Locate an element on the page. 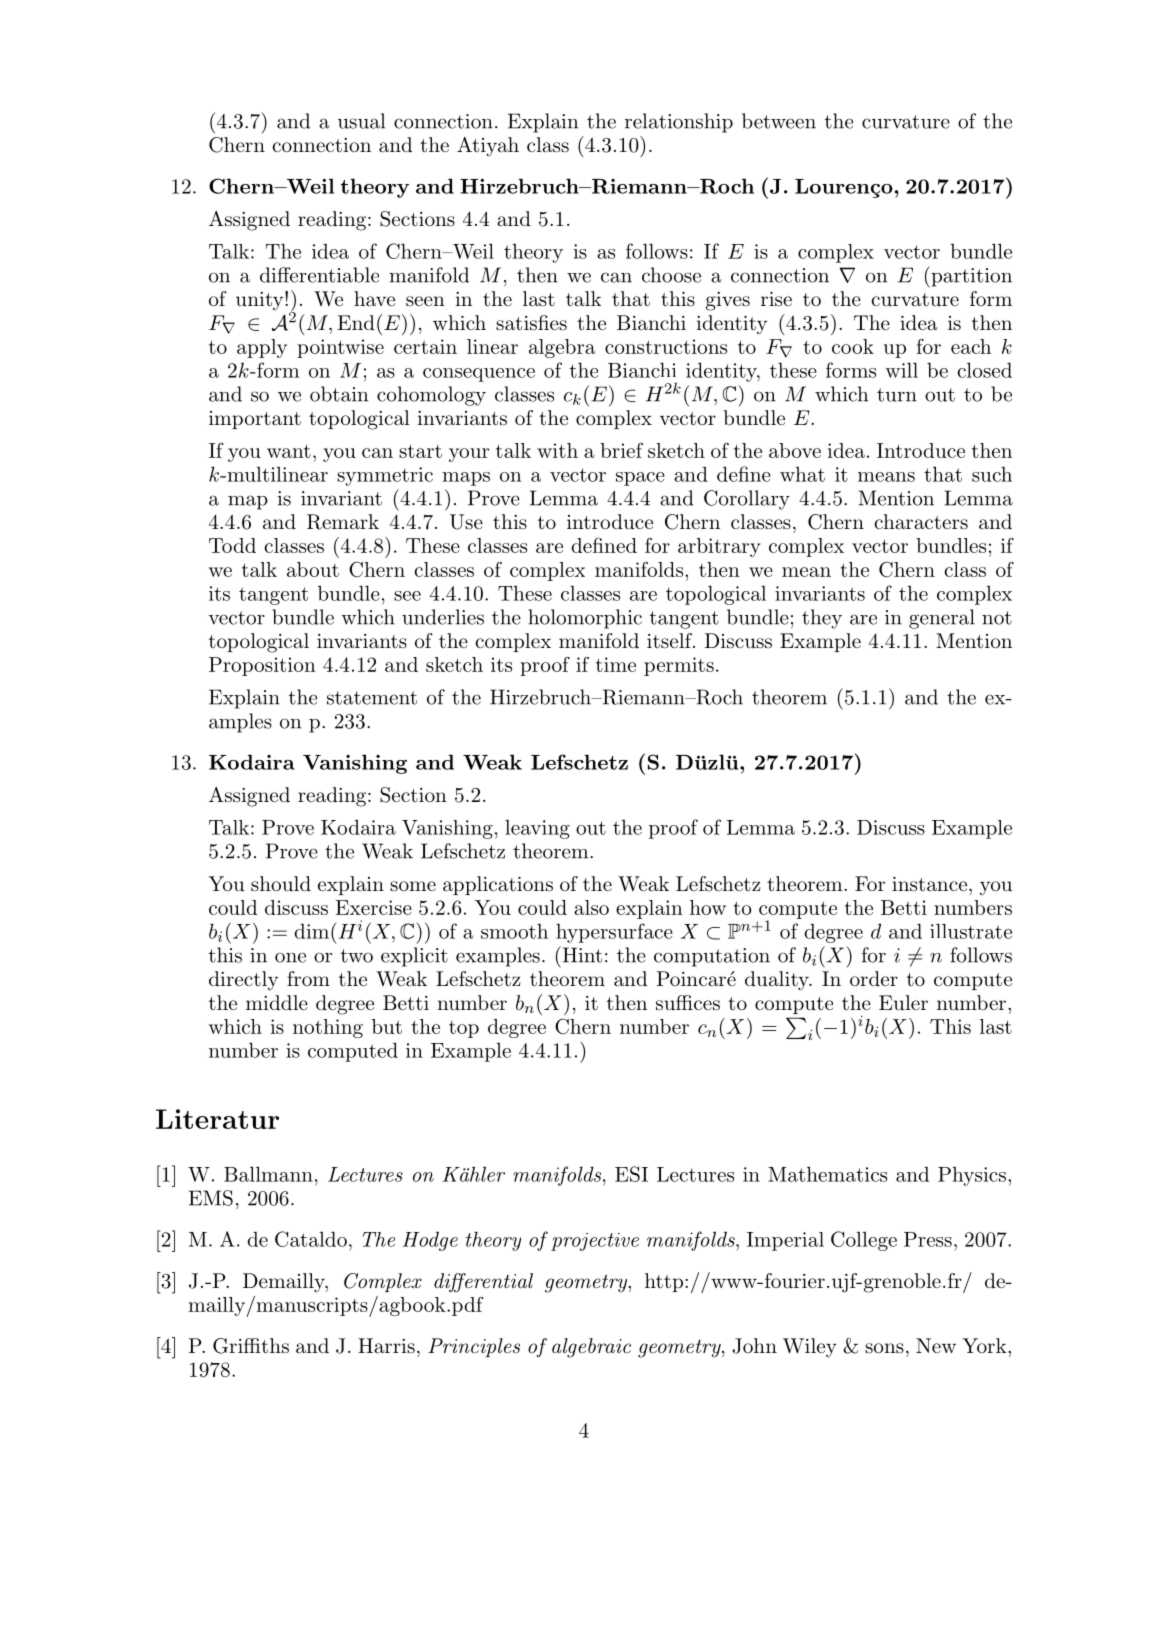 This page has width=1162, height=1643. turn is located at coordinates (897, 395).
